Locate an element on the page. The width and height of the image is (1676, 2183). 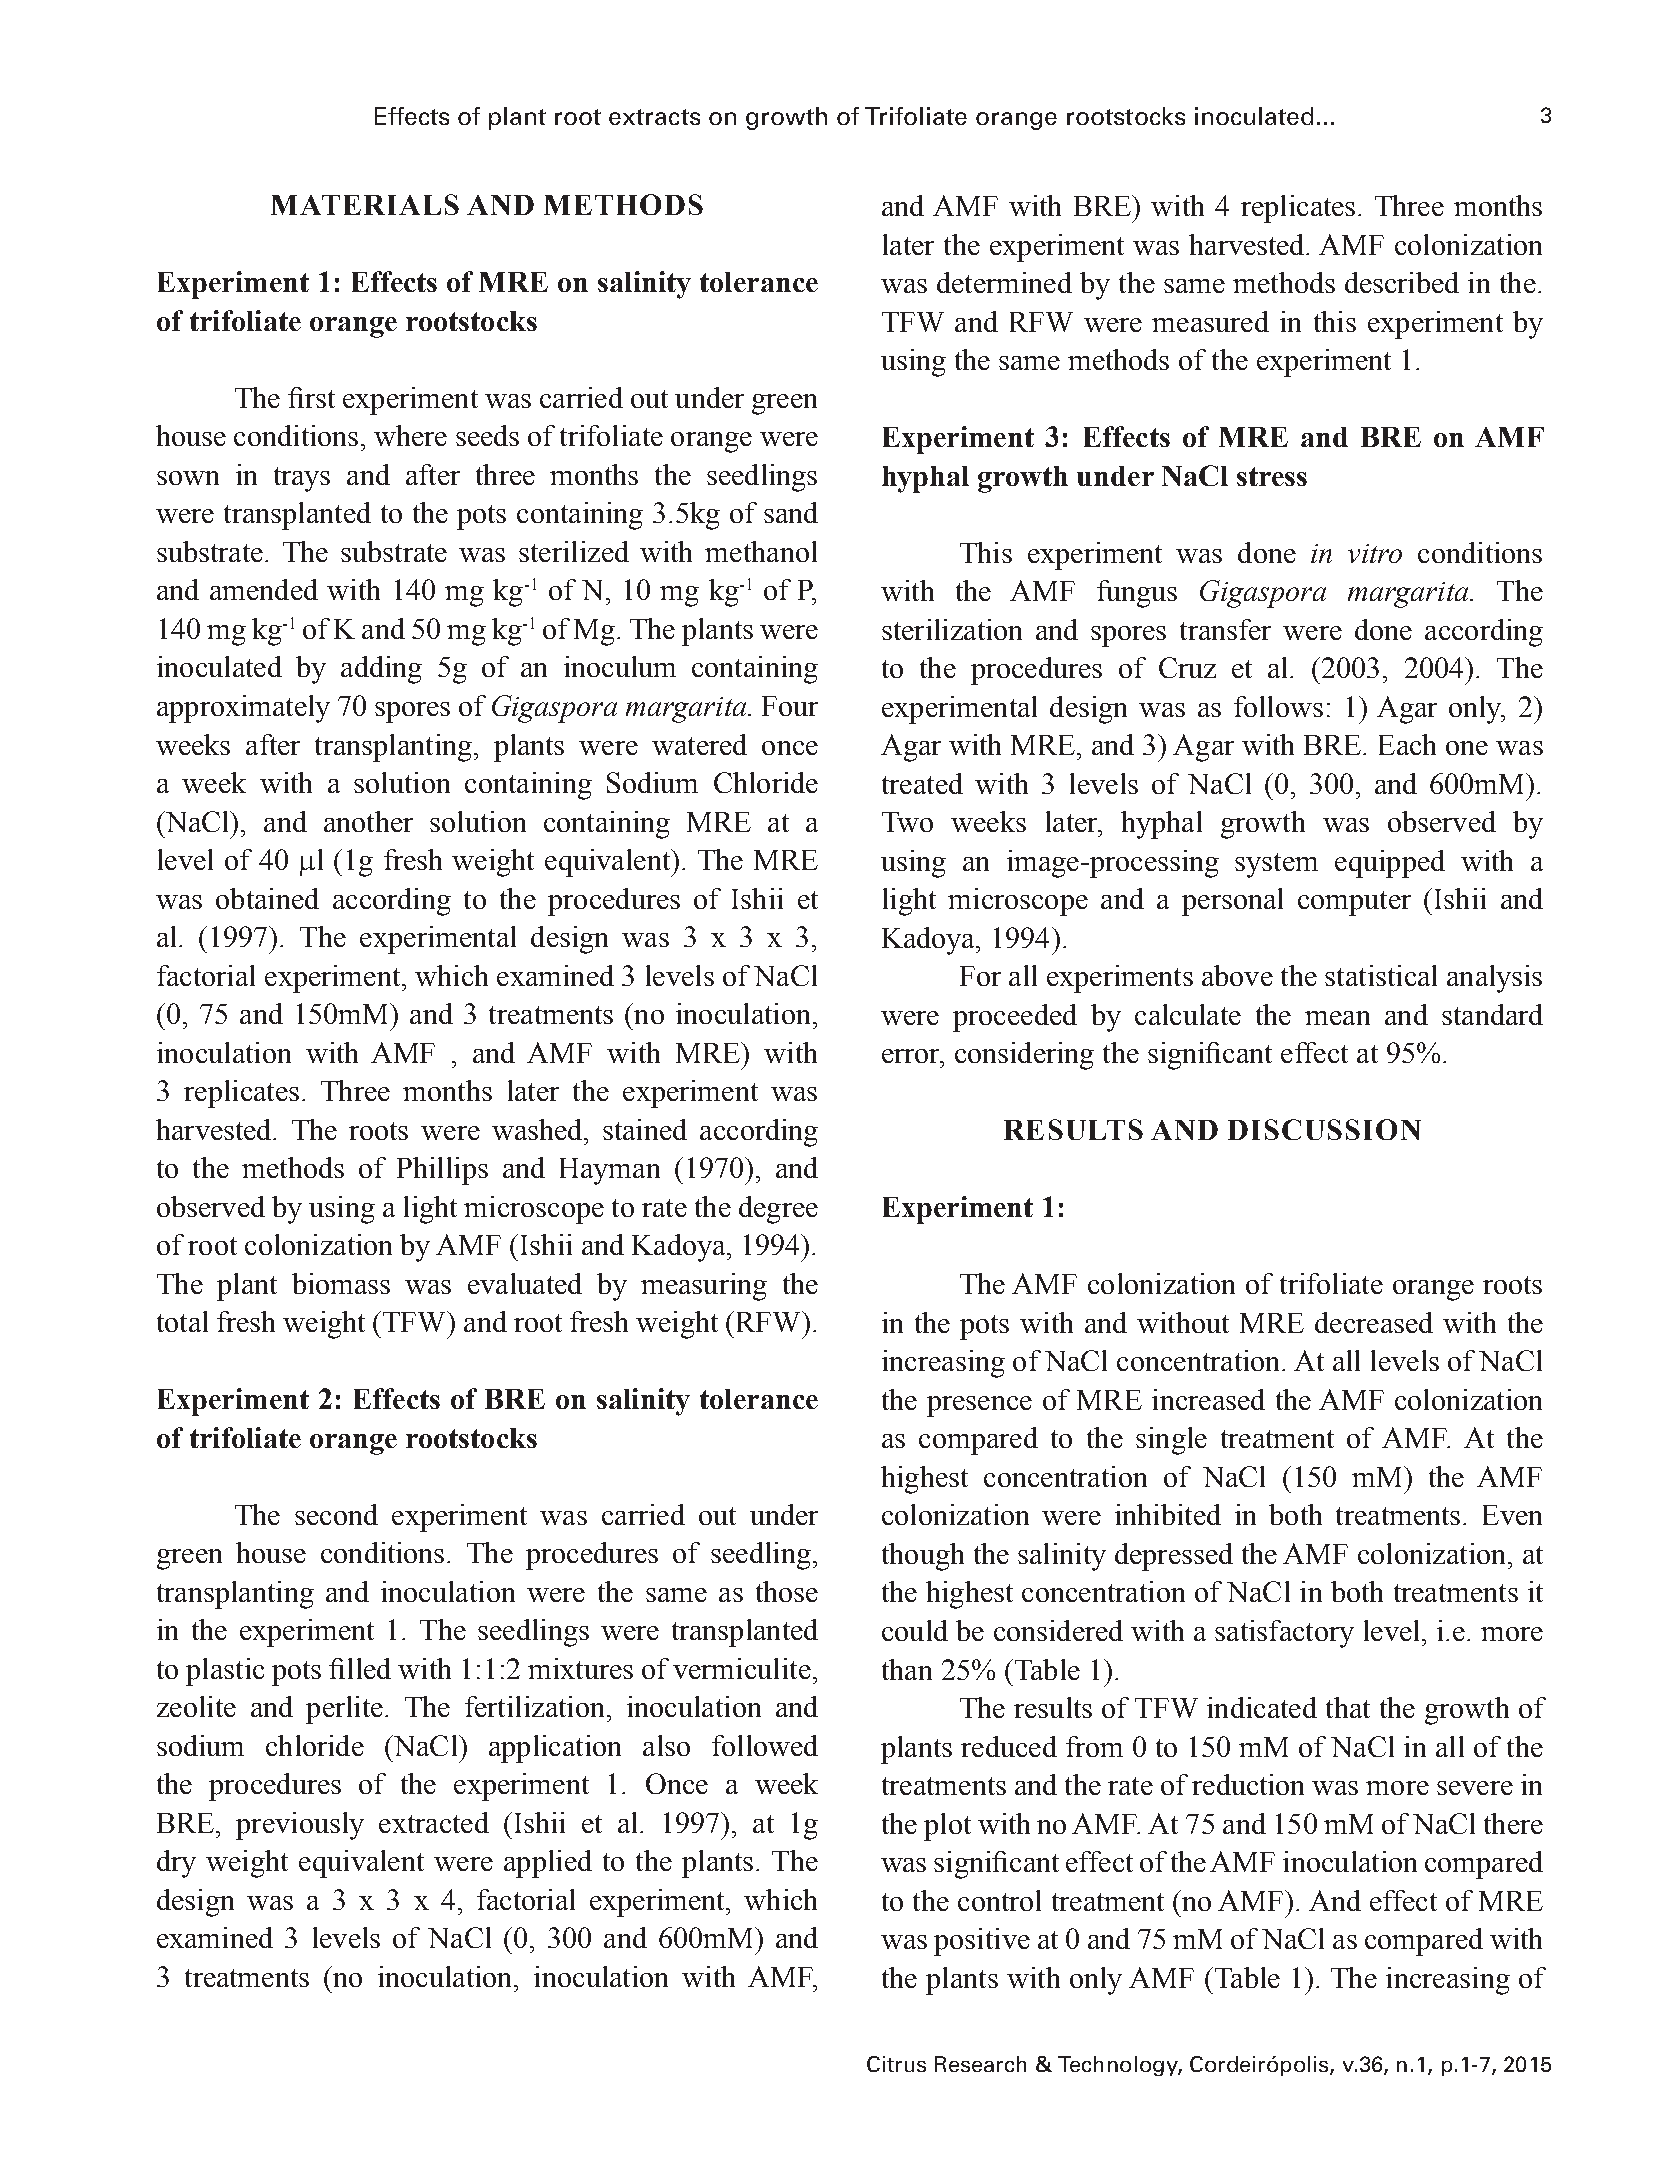
Materials is located at coordinates (365, 204).
